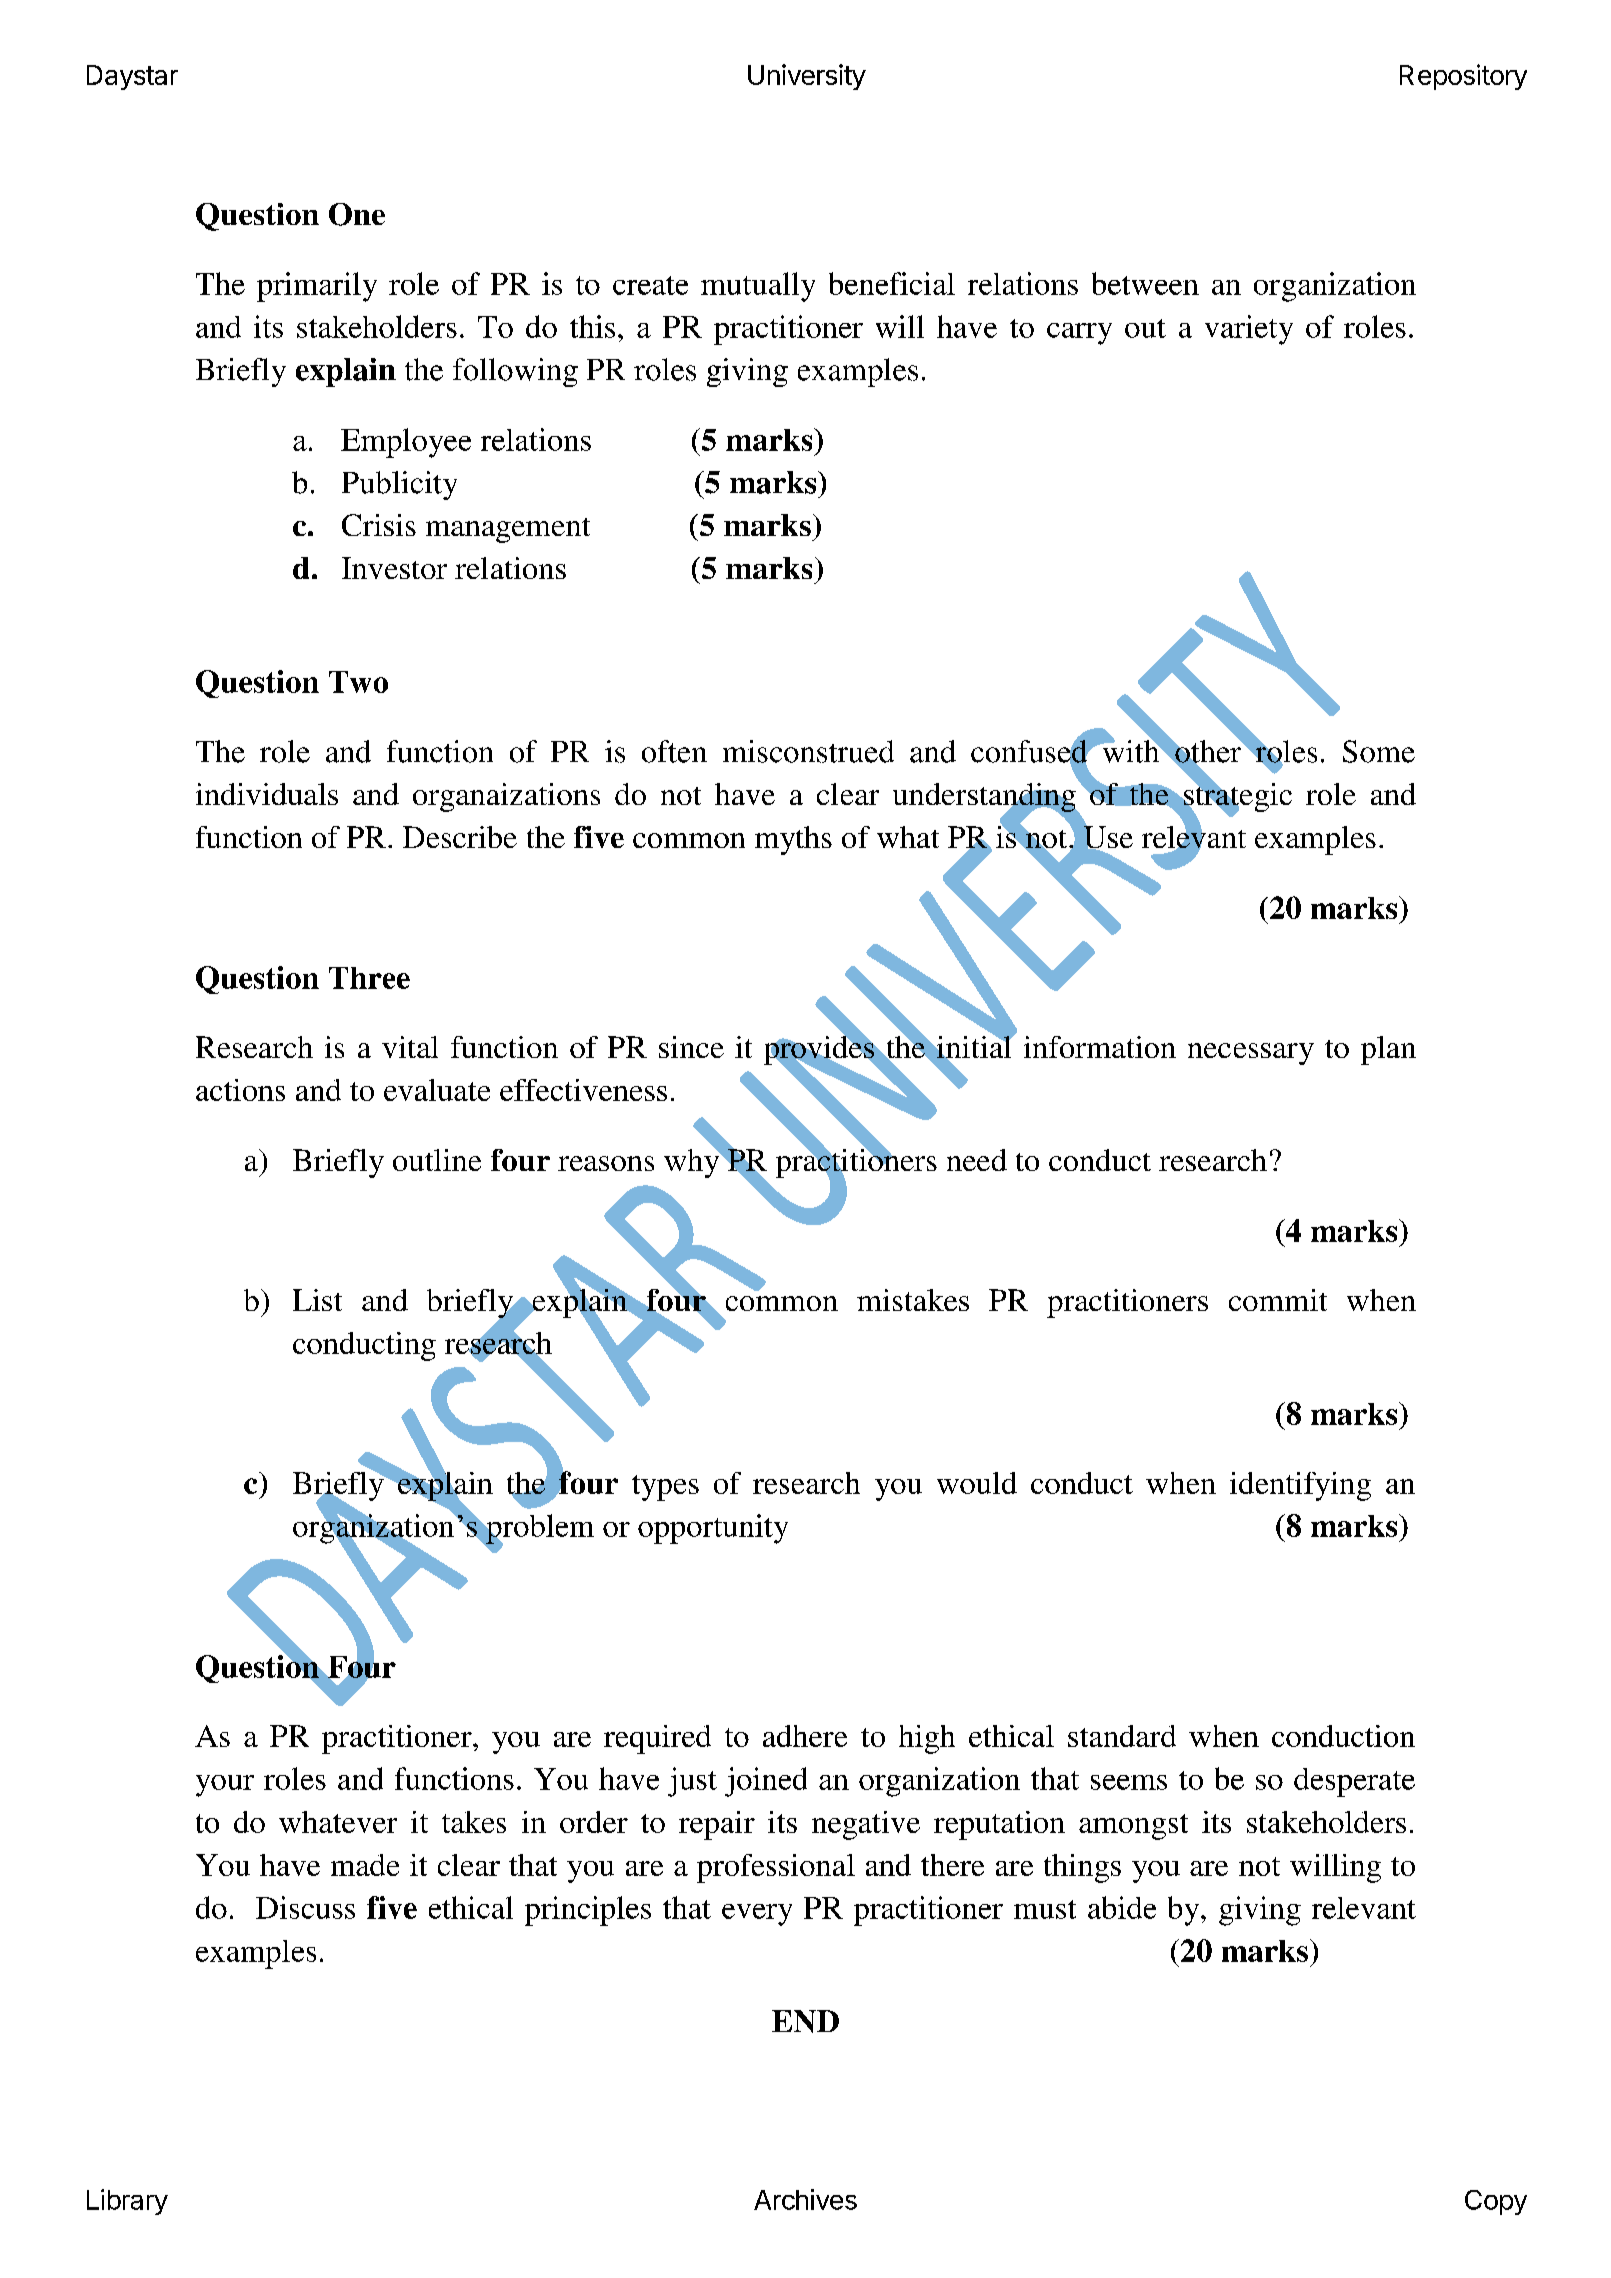  I want to click on Library, so click(127, 2202).
